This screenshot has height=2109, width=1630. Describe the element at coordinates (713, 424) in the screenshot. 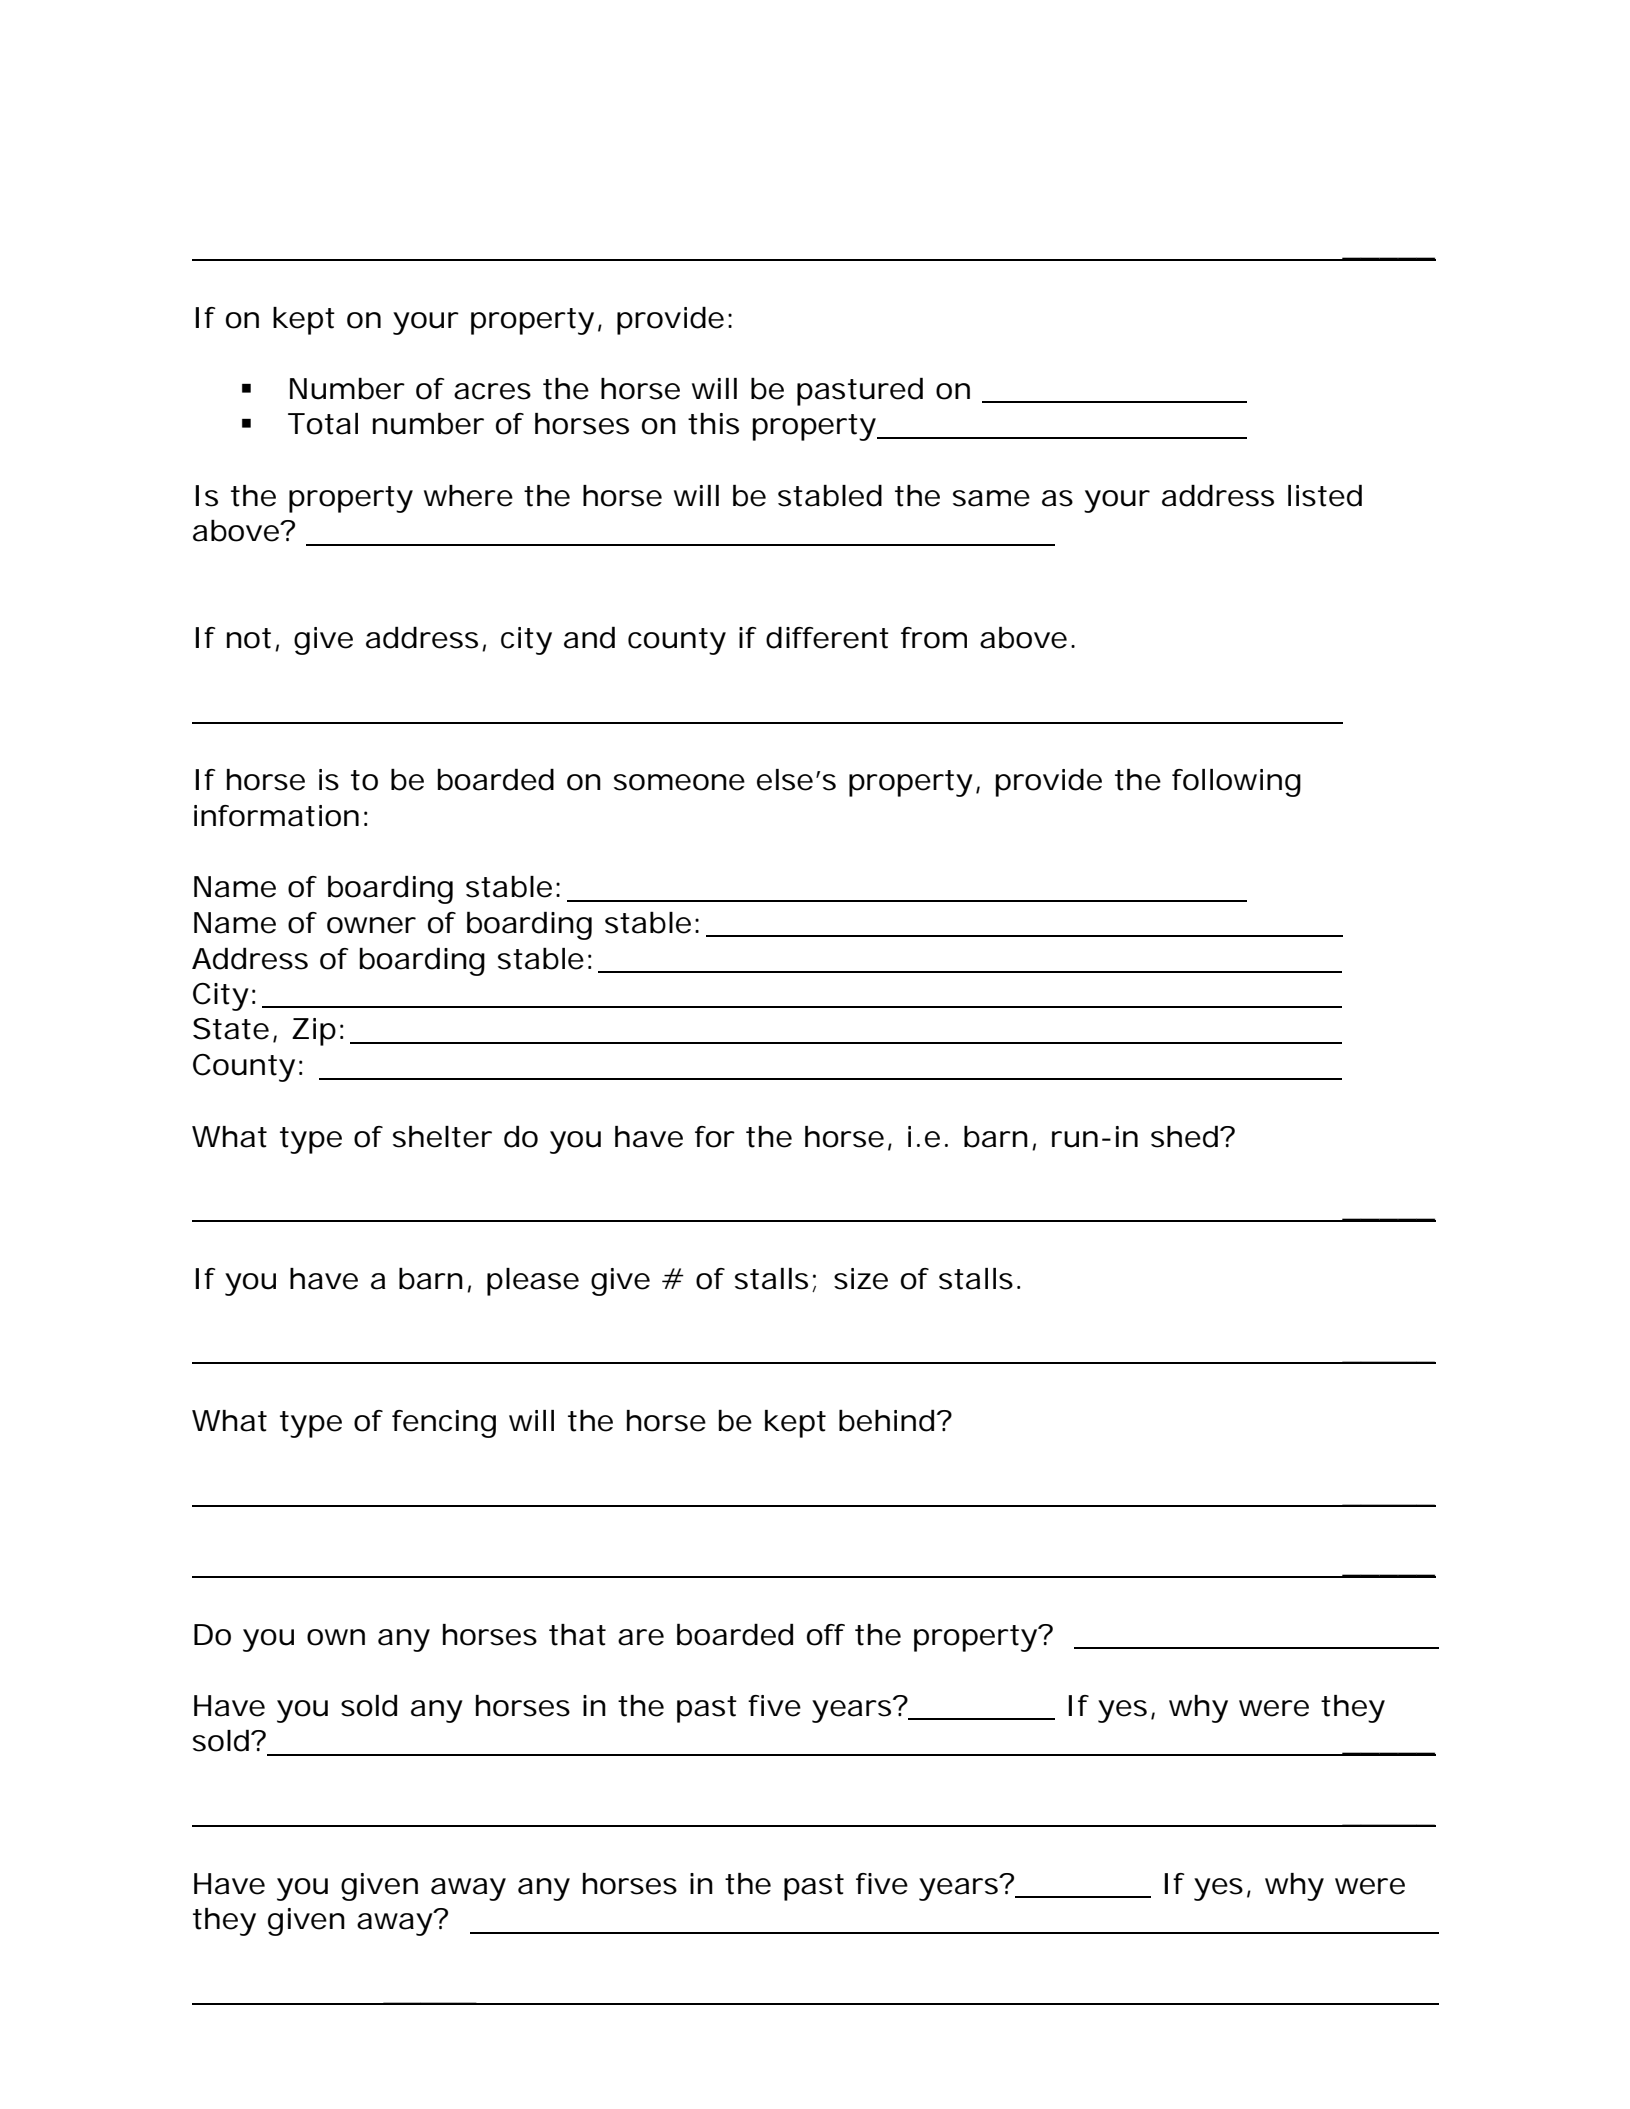

I see `this` at that location.
